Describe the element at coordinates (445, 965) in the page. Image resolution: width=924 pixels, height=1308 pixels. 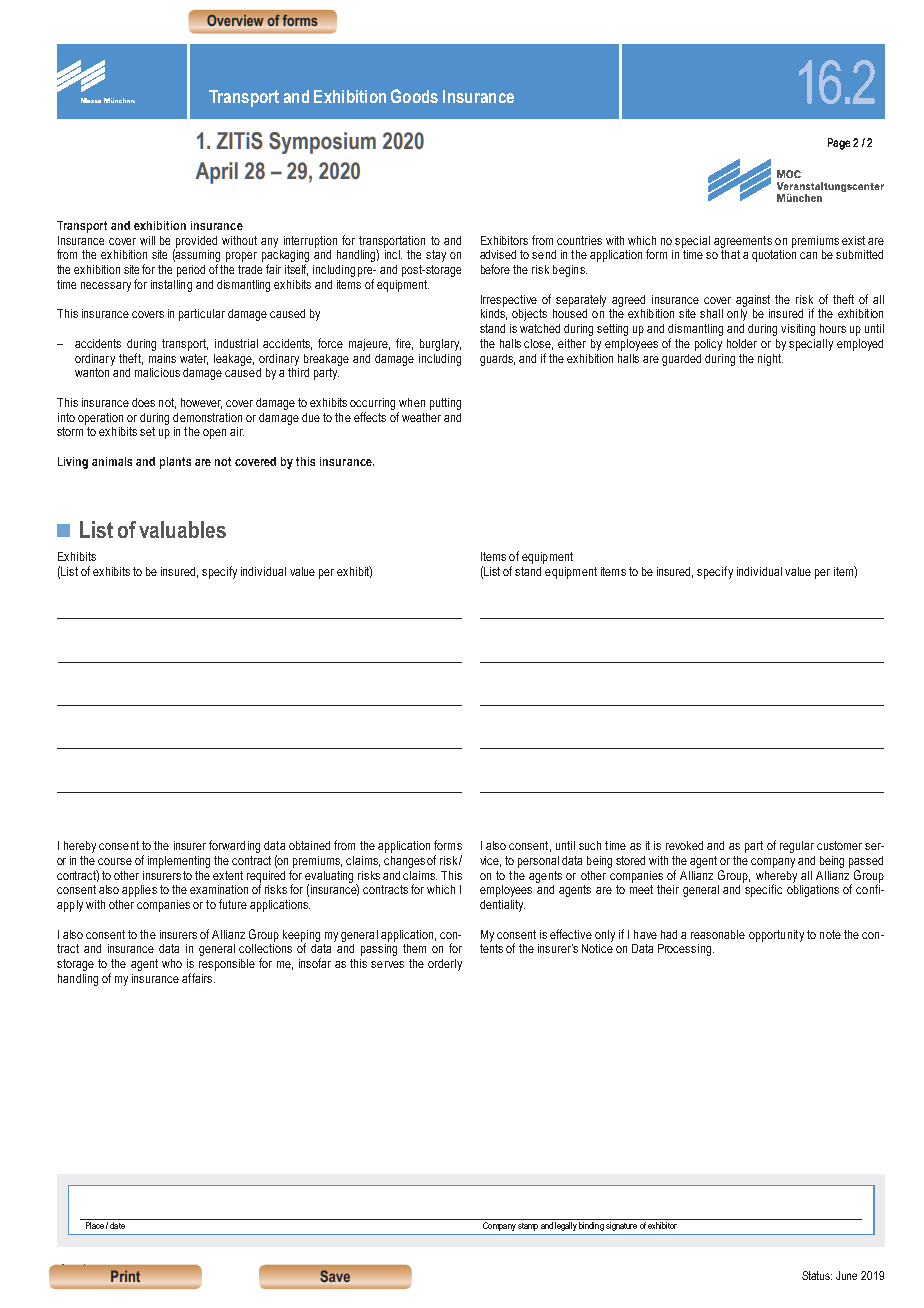
I see `orderly` at that location.
